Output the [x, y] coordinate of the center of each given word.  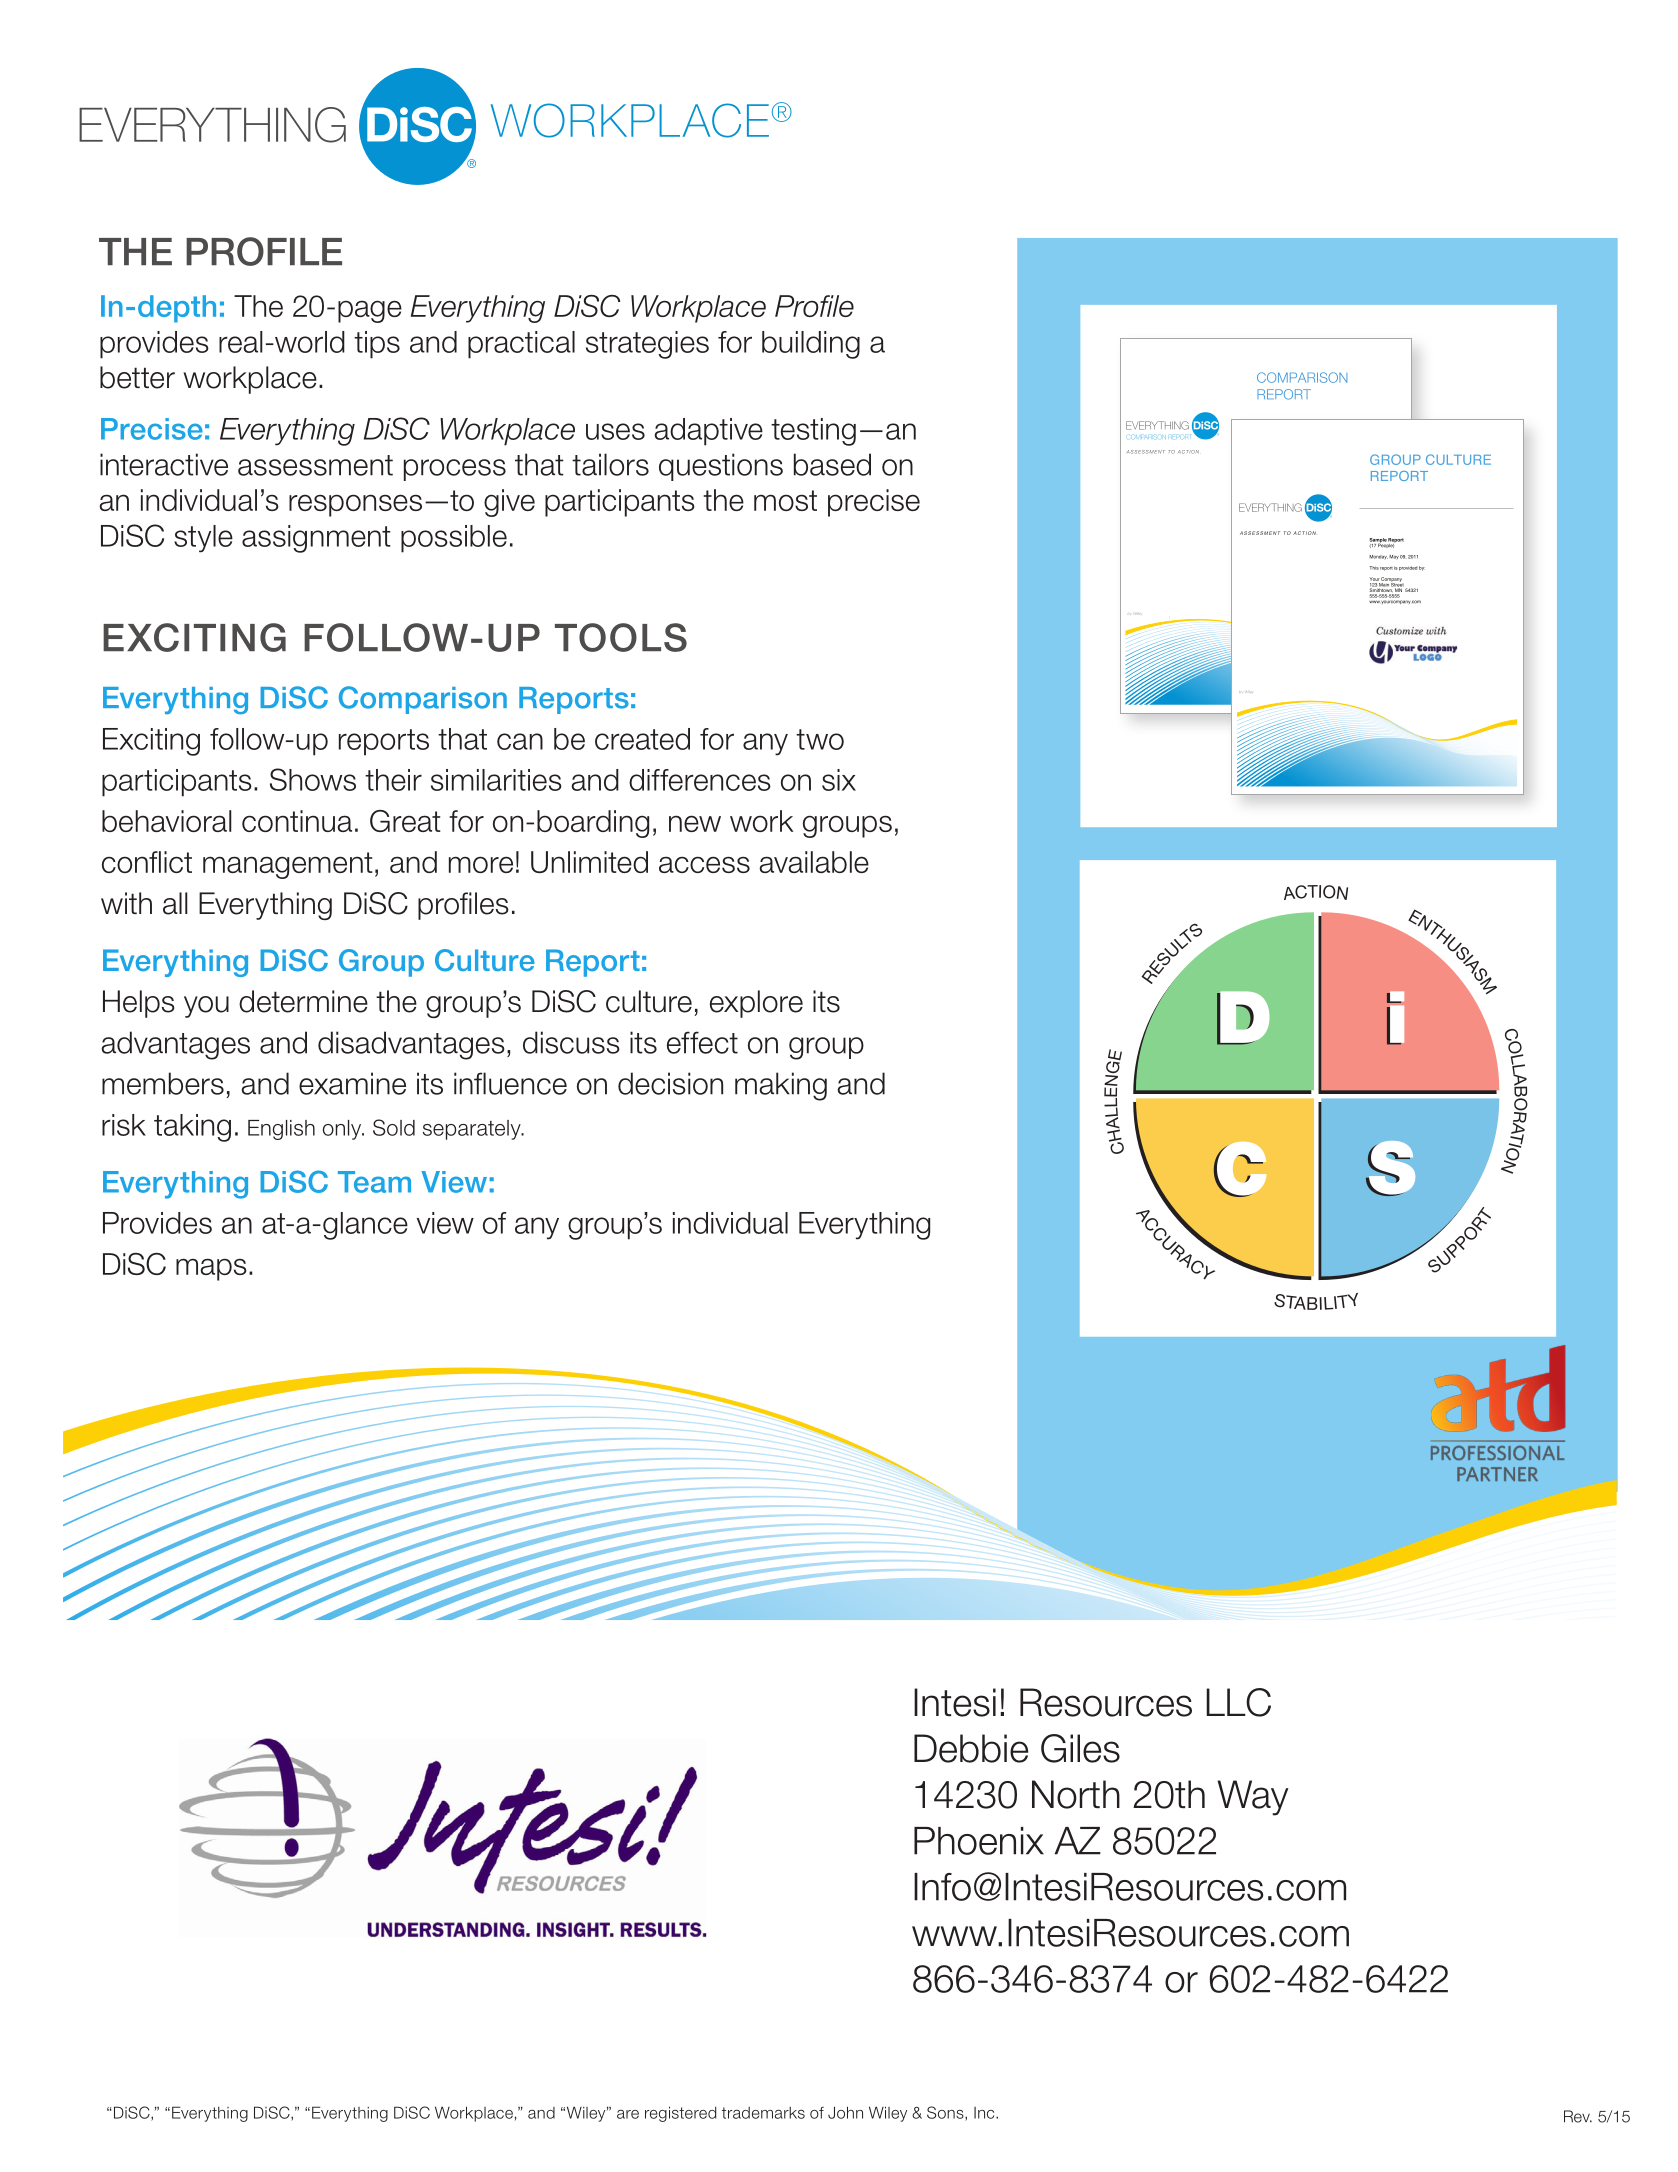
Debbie [971, 1748]
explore [756, 1004]
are [628, 2114]
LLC [1238, 1702]
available [814, 862]
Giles [1080, 1748]
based [832, 464]
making [781, 1086]
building [811, 345]
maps [211, 1269]
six [839, 780]
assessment [315, 465]
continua [297, 821]
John [845, 2112]
